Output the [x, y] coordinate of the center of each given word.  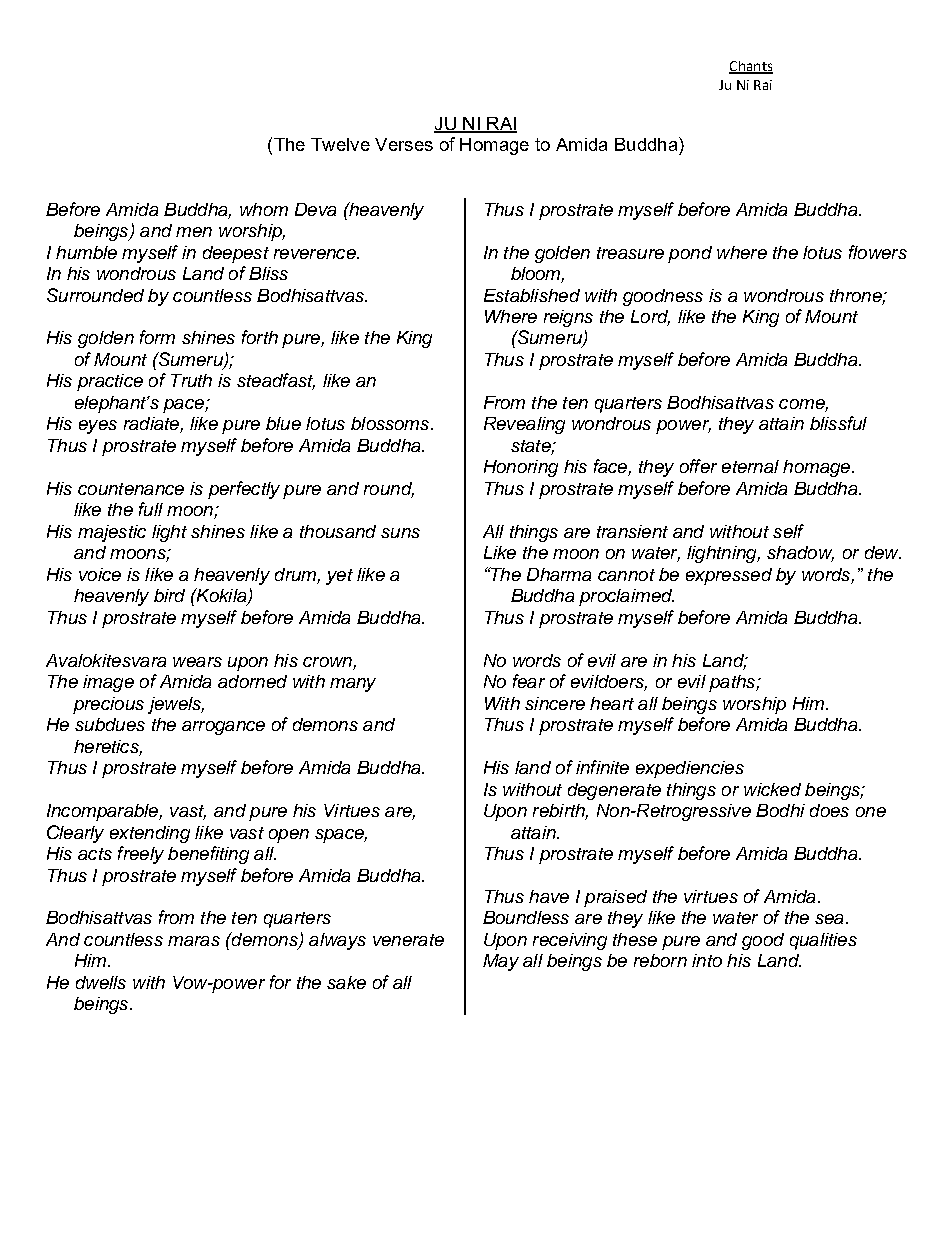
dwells [101, 982]
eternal [750, 466]
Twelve [340, 144]
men [194, 232]
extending [150, 834]
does [829, 810]
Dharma [559, 574]
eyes [98, 427]
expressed [729, 576]
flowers [878, 252]
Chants [751, 67]
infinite [602, 767]
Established [532, 295]
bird [169, 595]
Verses [404, 144]
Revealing [524, 425]
